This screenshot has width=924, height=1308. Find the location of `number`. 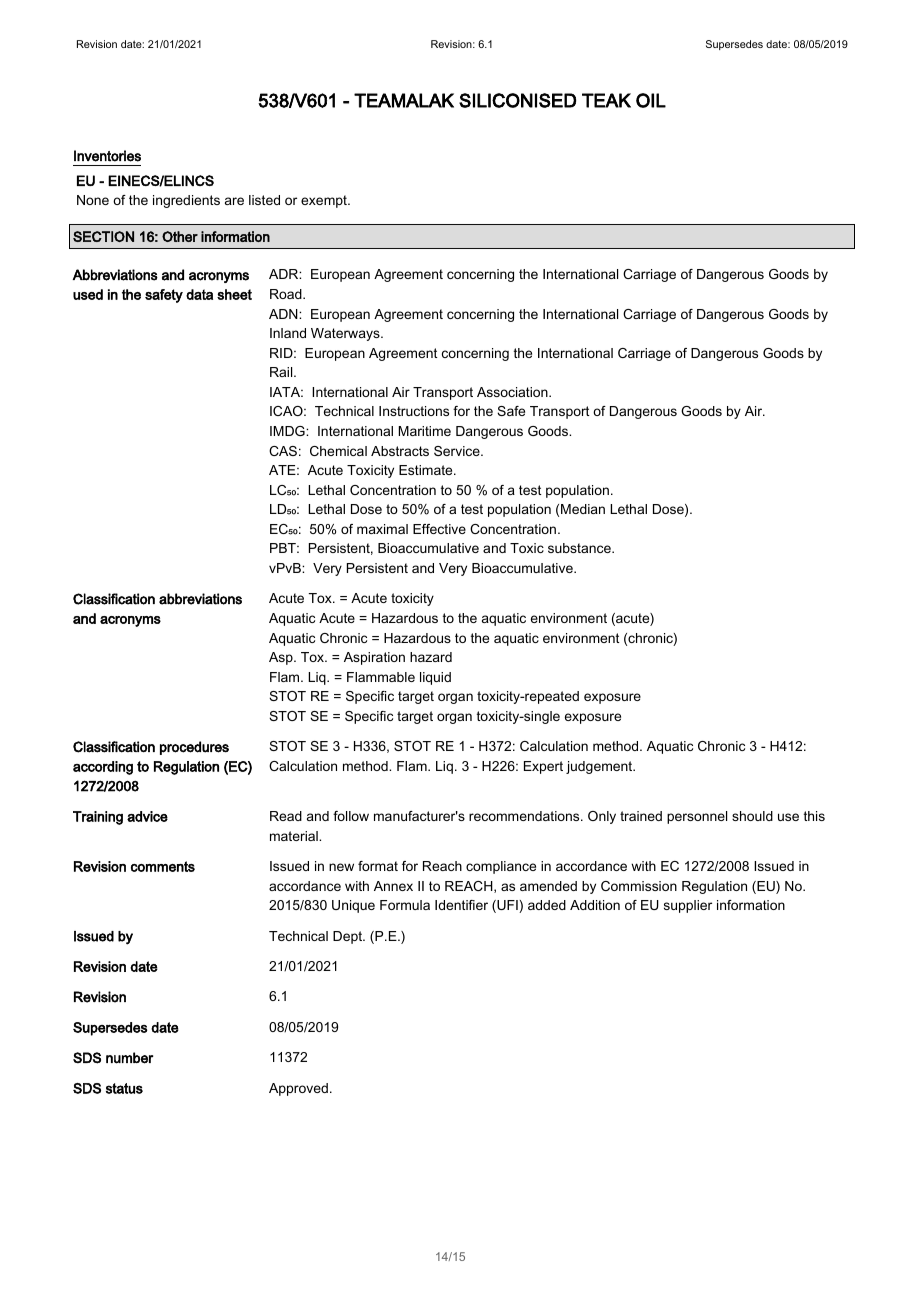

number is located at coordinates (129, 1058).
